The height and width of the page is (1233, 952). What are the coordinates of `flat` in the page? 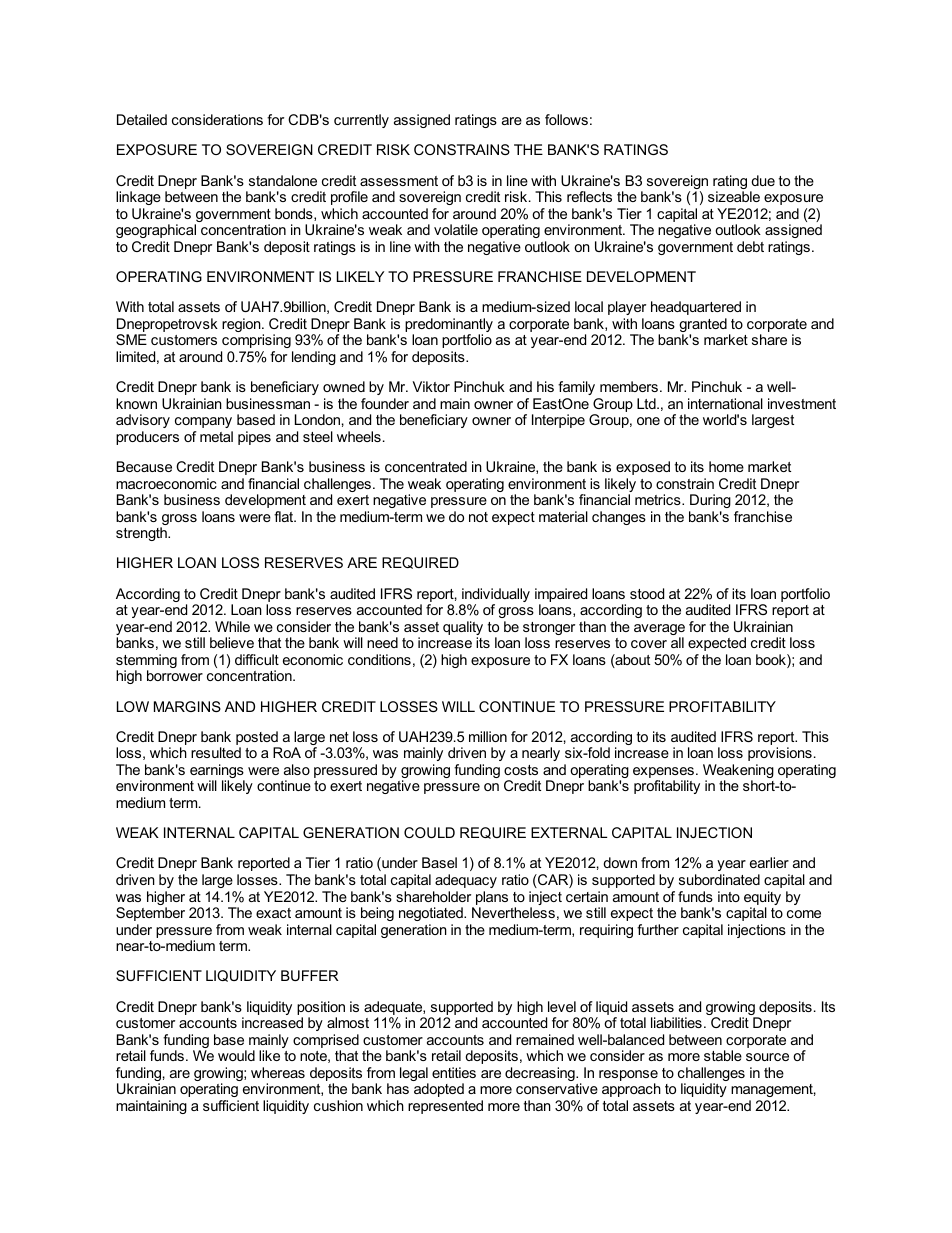 It's located at (285, 516).
